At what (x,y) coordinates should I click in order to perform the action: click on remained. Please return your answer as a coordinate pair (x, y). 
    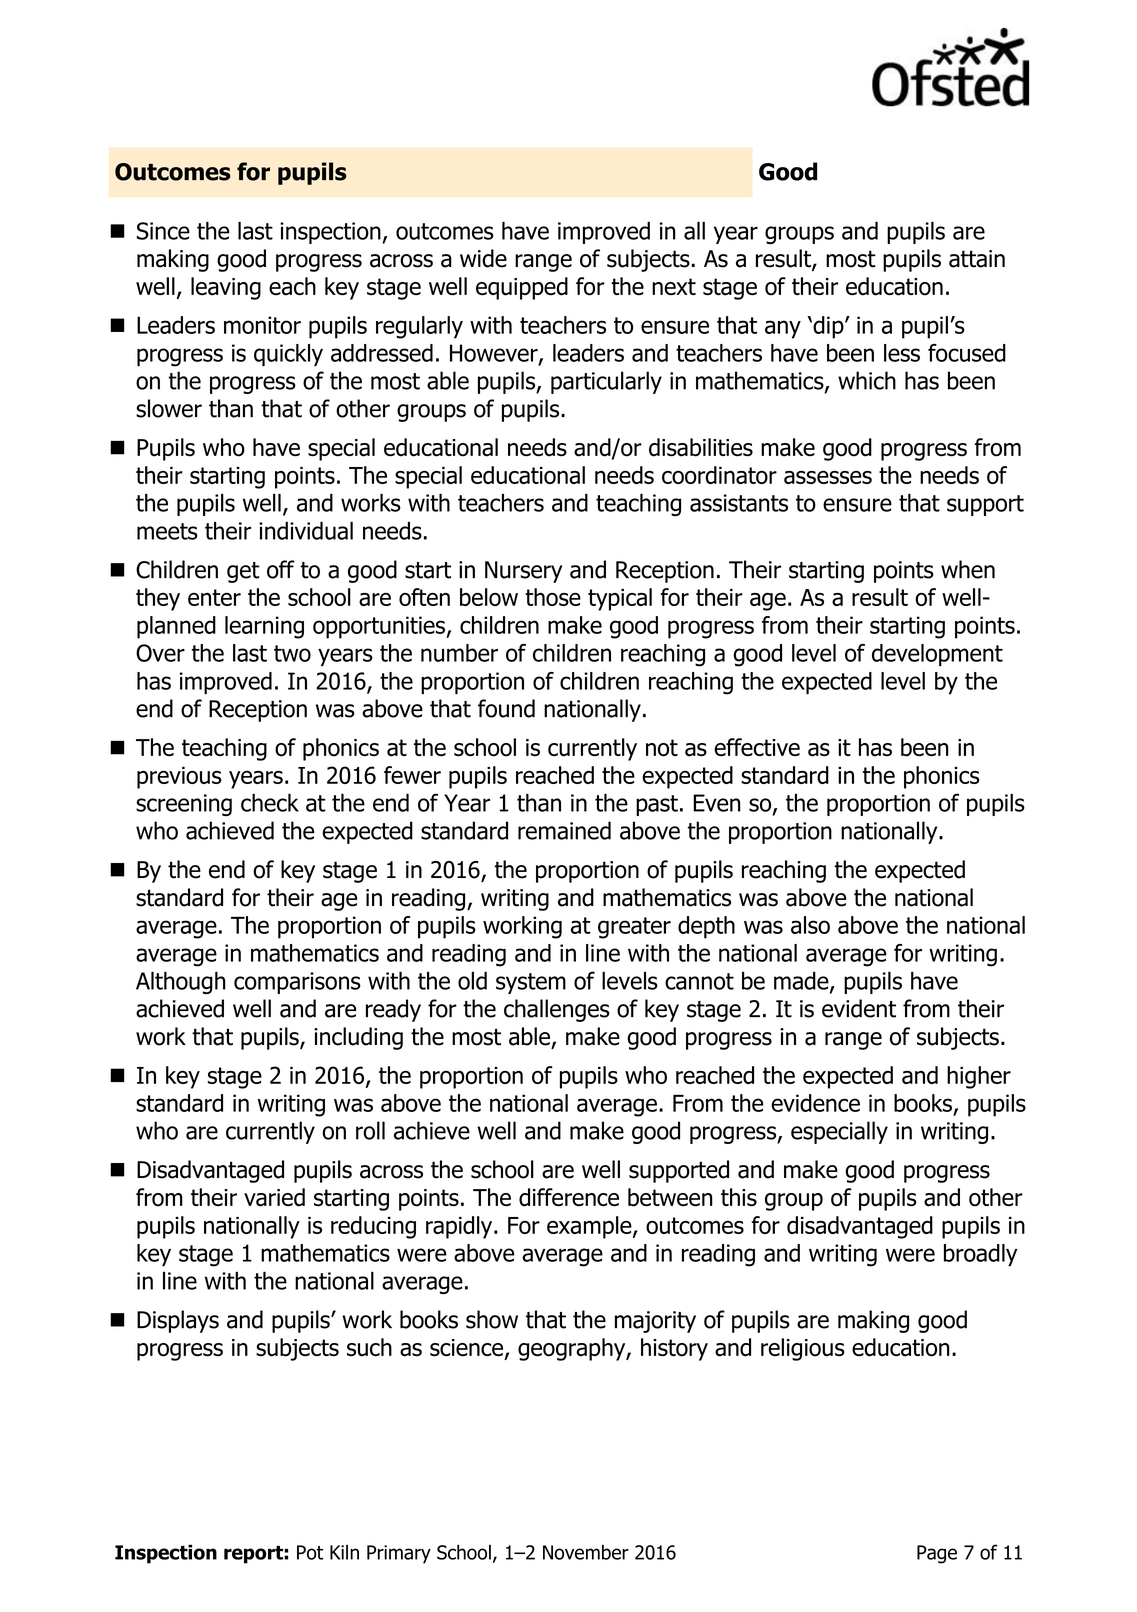
    Looking at the image, I should click on (564, 830).
